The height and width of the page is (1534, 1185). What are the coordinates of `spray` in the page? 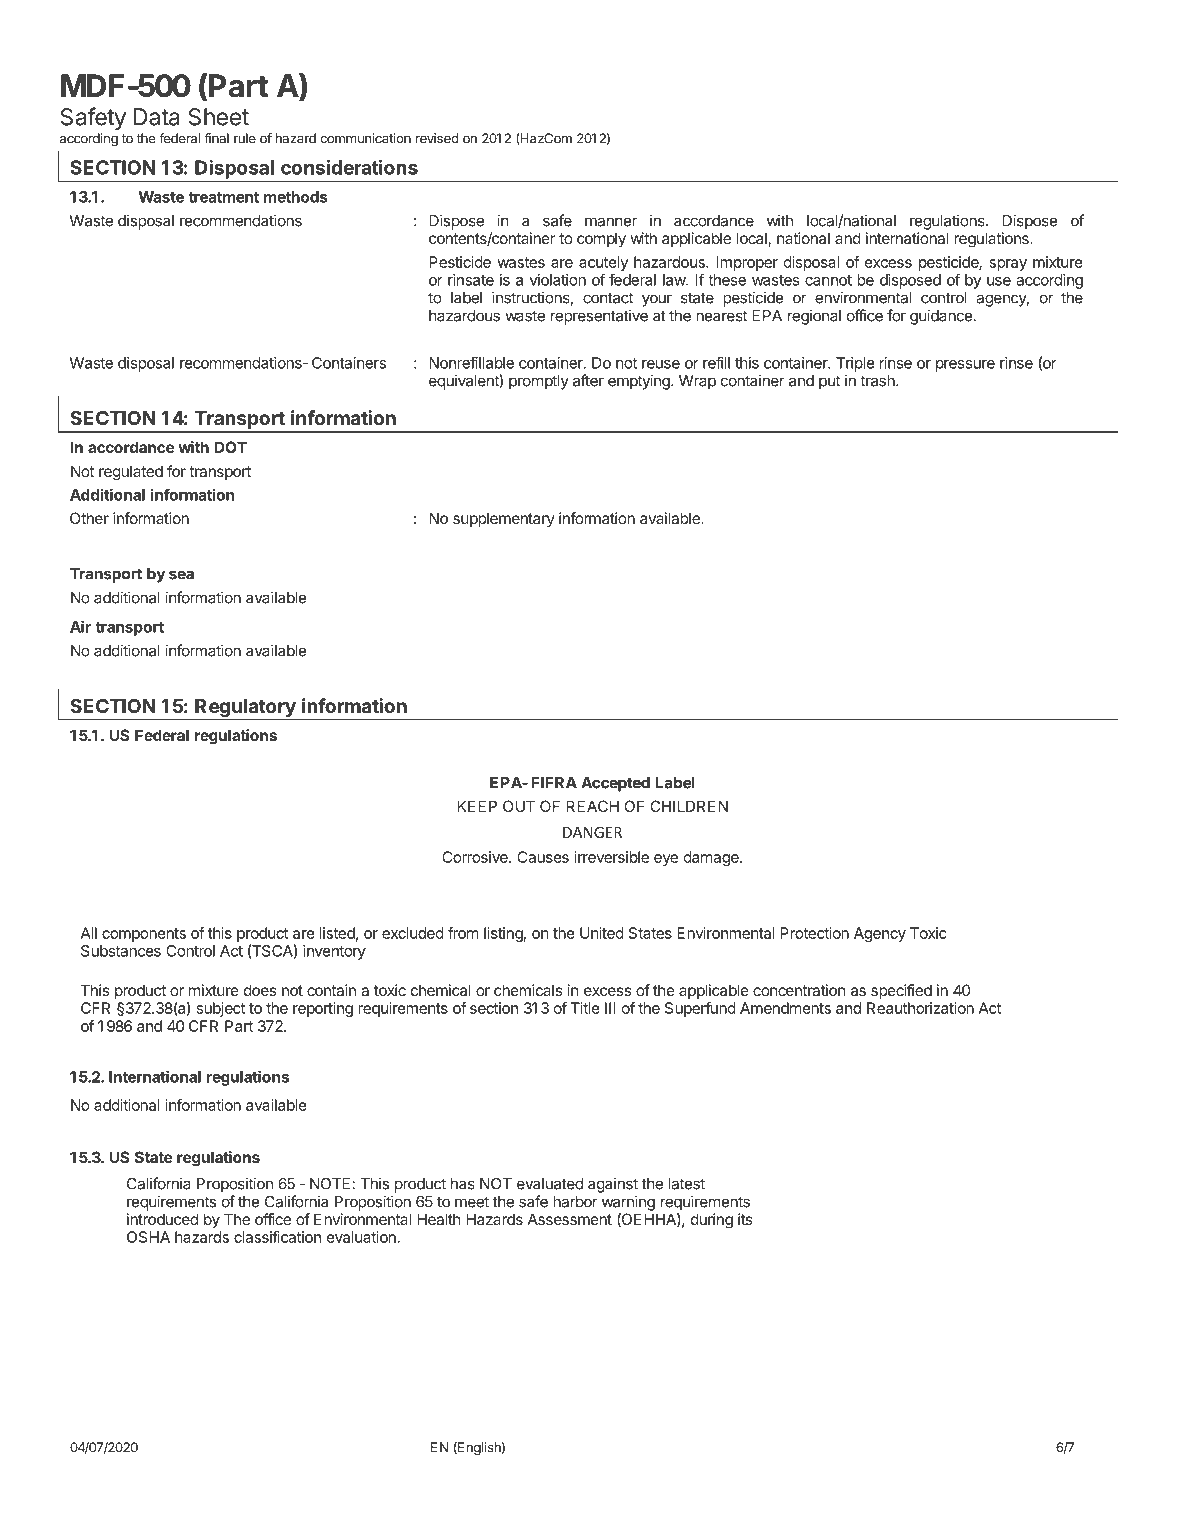 It's located at (1008, 265).
